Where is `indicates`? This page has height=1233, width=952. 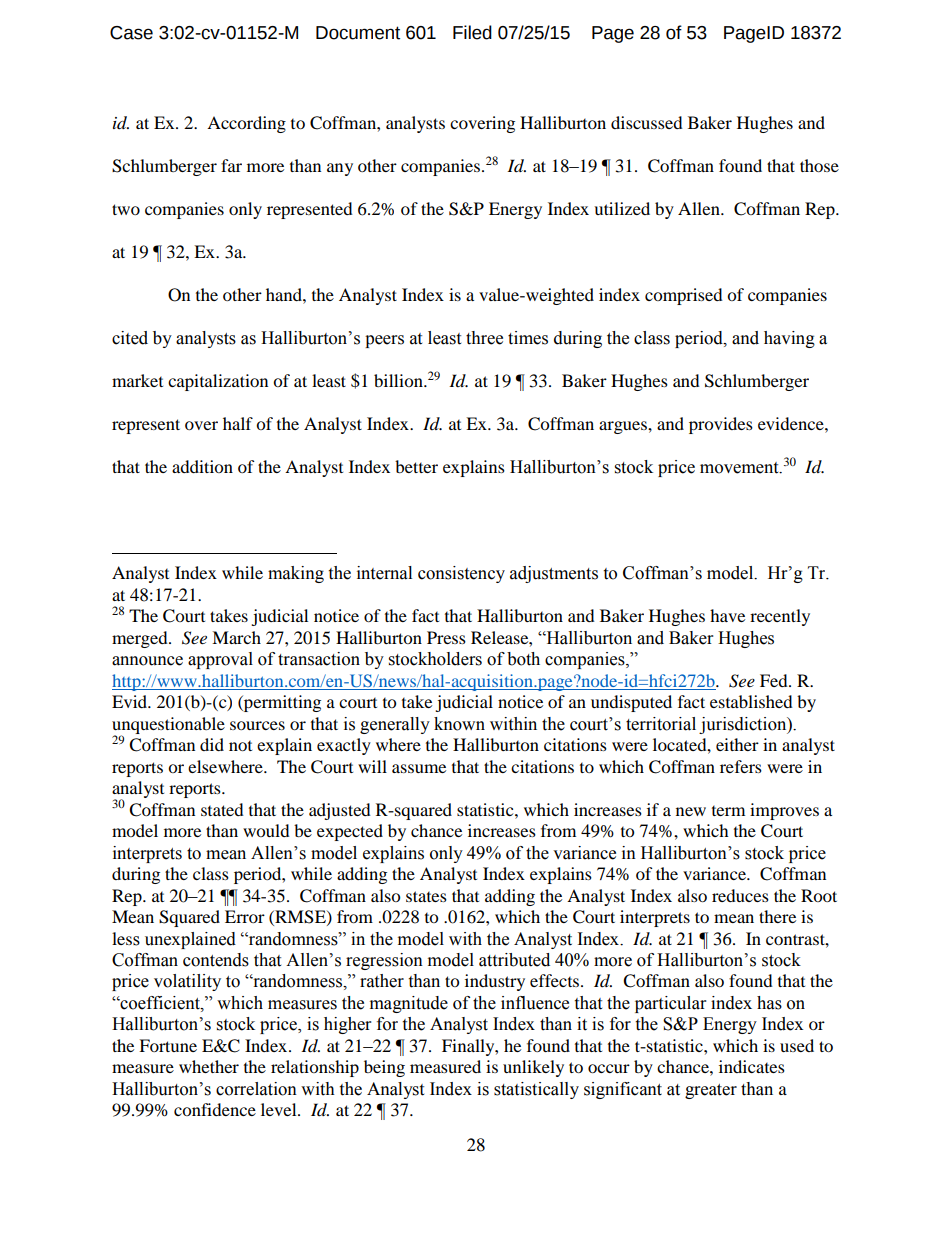
indicates is located at coordinates (752, 1066).
